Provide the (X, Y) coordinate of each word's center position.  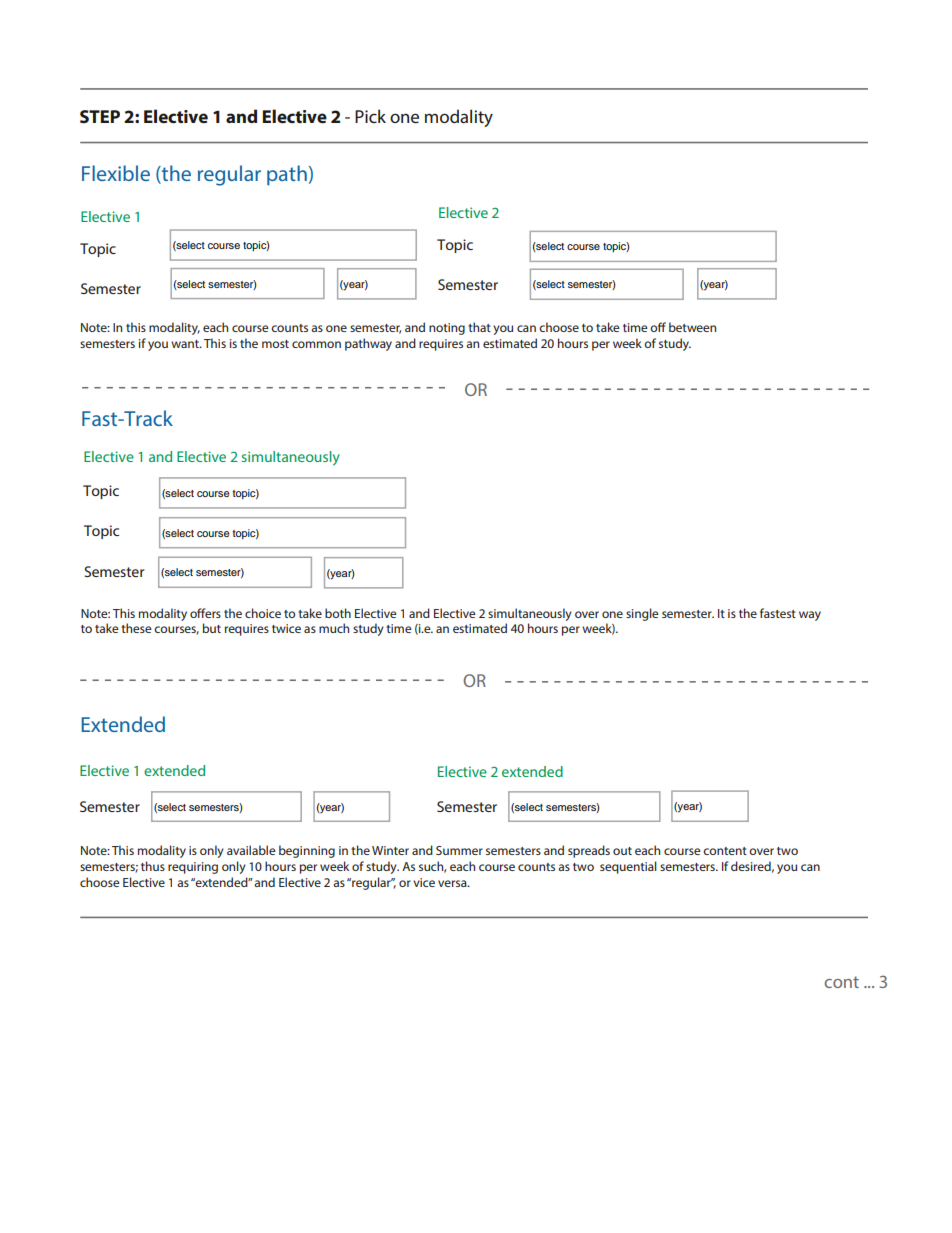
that (479, 327)
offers (205, 613)
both (338, 613)
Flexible (116, 173)
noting (447, 329)
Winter (390, 850)
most (275, 344)
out (622, 851)
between (692, 327)
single (642, 614)
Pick (370, 116)
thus (153, 866)
